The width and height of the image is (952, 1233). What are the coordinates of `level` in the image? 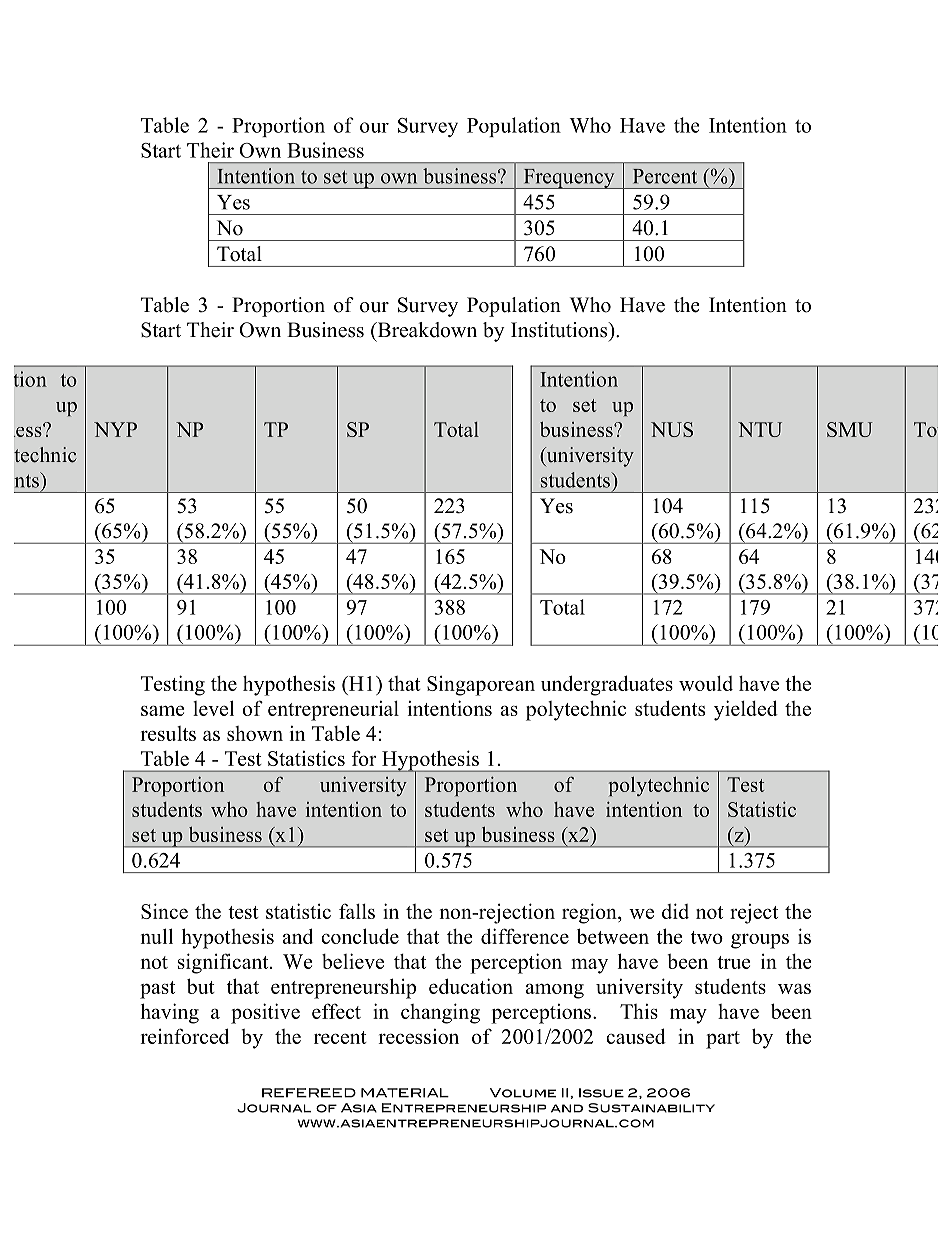 It's located at (213, 708).
